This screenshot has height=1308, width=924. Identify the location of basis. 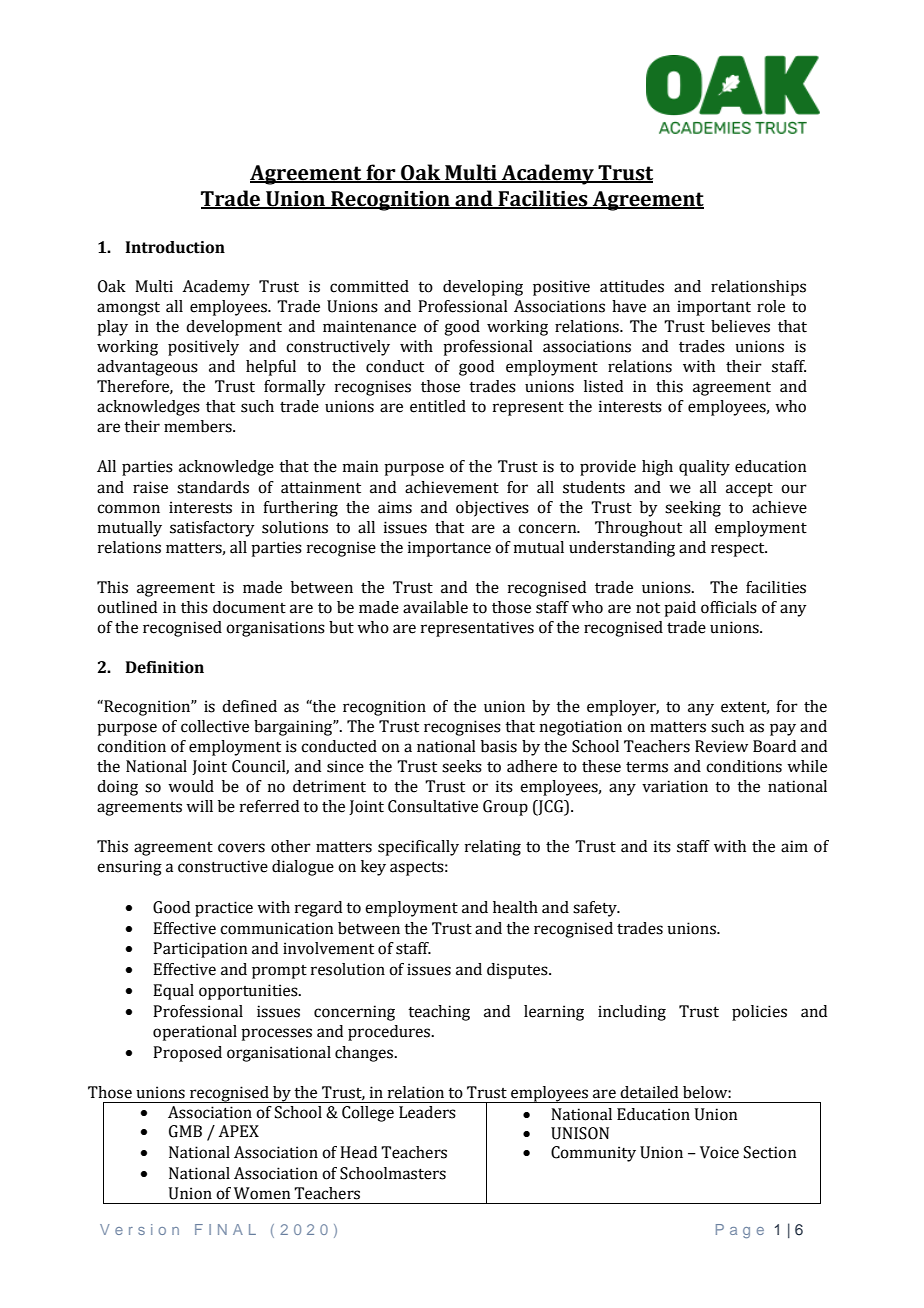
(499, 746).
